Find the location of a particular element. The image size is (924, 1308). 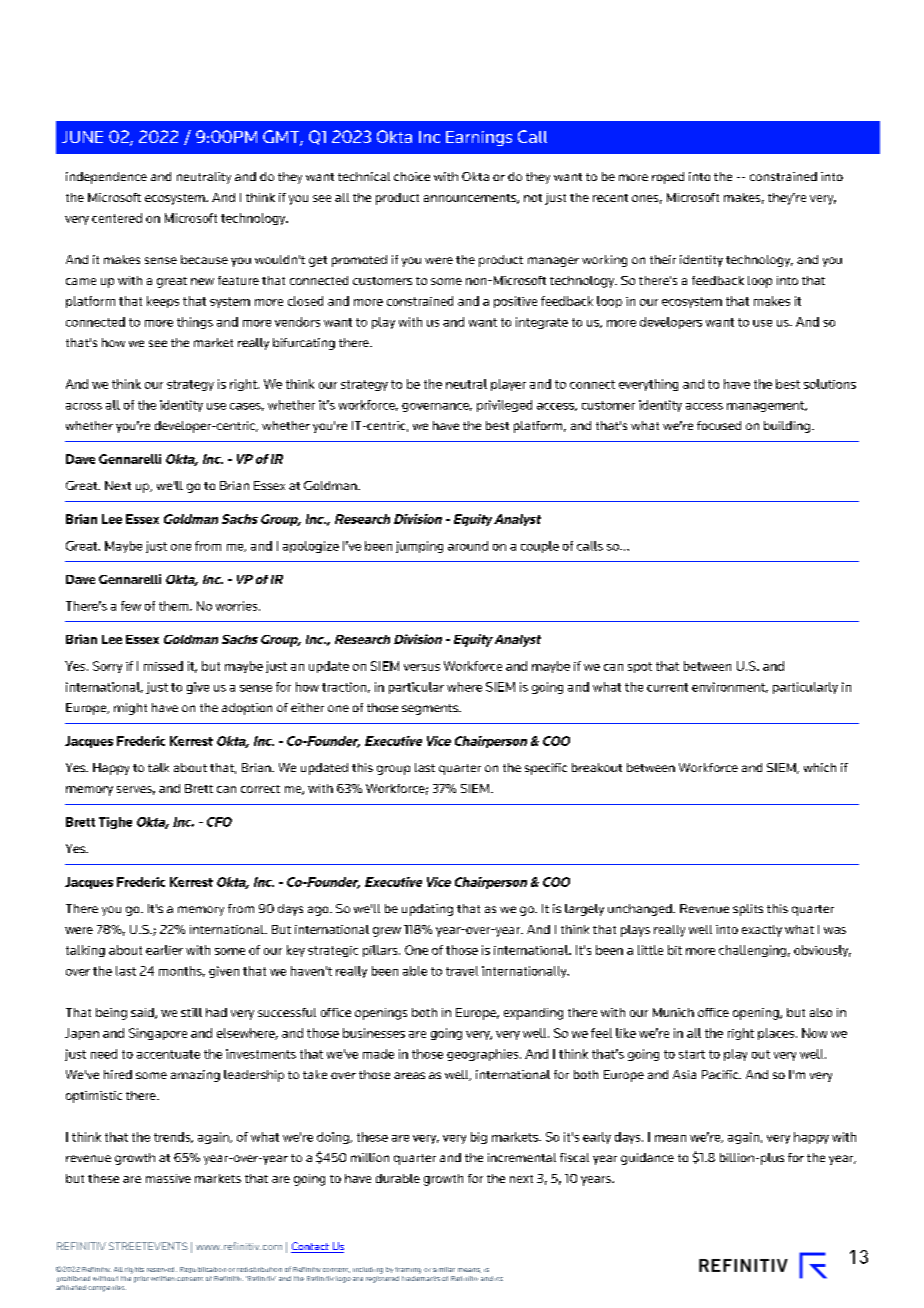

similar is located at coordinates (444, 1269).
